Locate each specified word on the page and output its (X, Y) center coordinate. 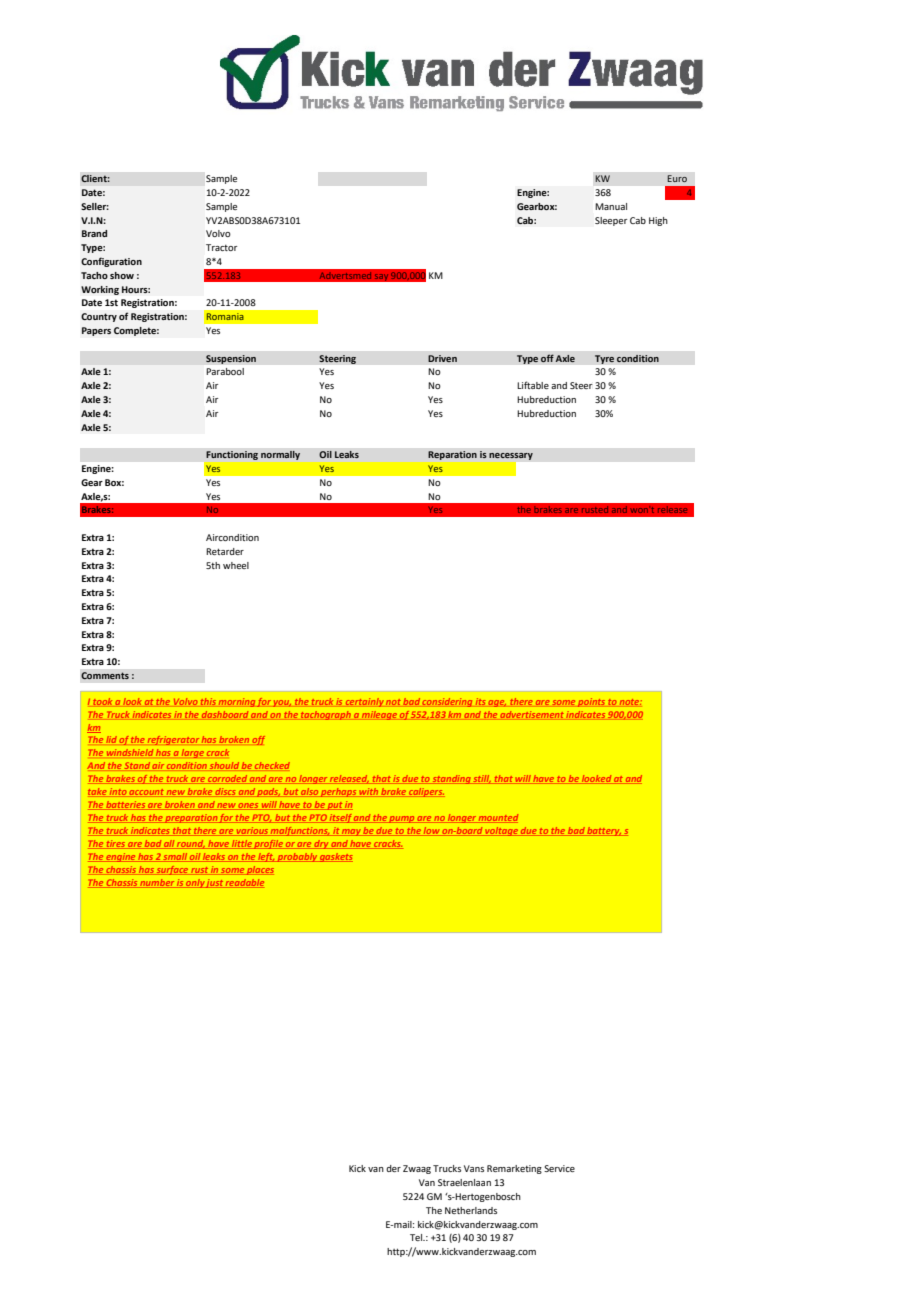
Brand (94, 233)
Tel (417, 1237)
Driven (442, 359)
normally (280, 455)
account (147, 793)
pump (402, 819)
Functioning (232, 455)
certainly (365, 702)
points (591, 702)
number (157, 883)
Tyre (604, 359)
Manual (611, 206)
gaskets (335, 857)
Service (559, 1168)
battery (604, 831)
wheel (236, 565)
